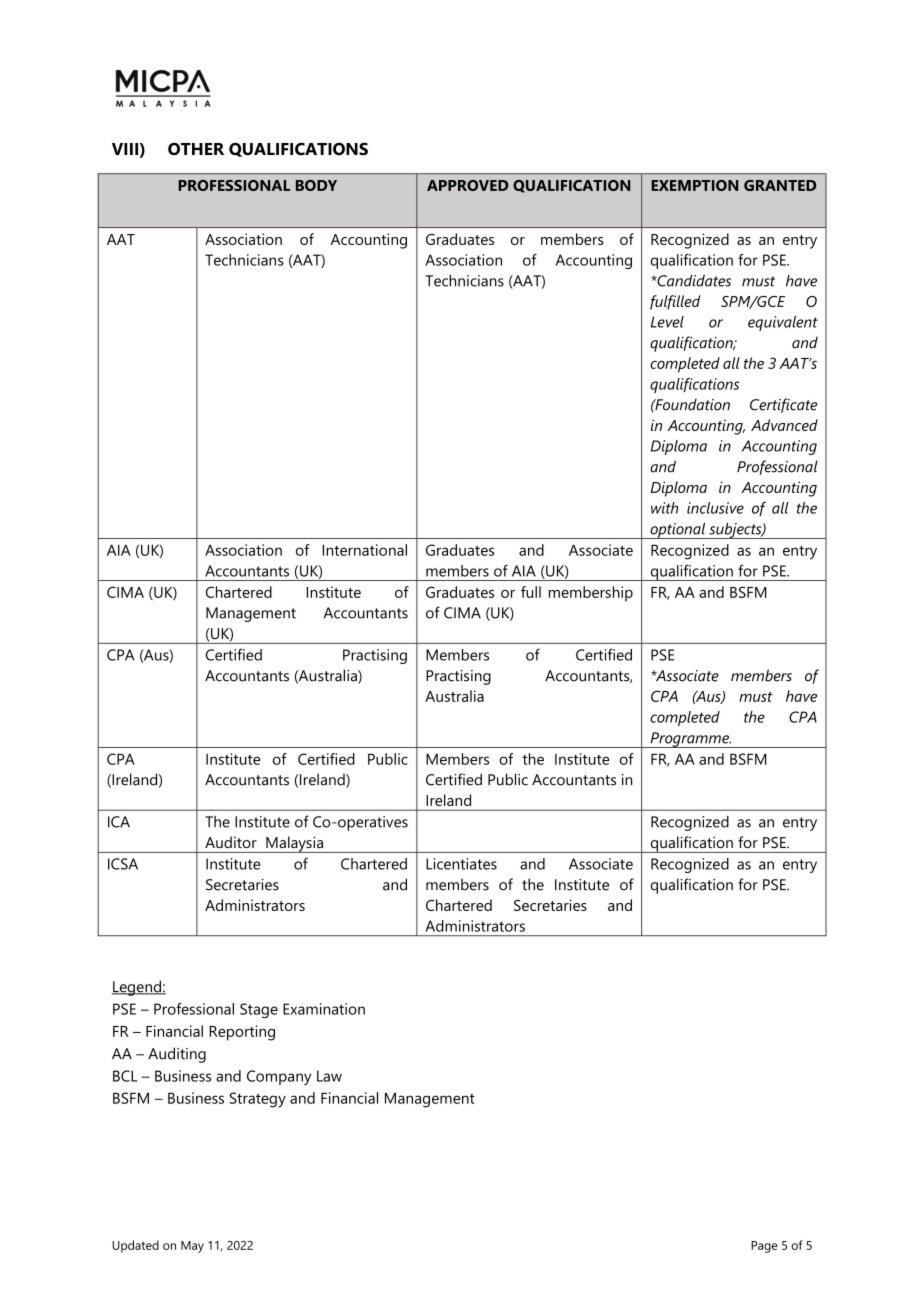  What do you see at coordinates (329, 1076) in the image?
I see `Law` at bounding box center [329, 1076].
